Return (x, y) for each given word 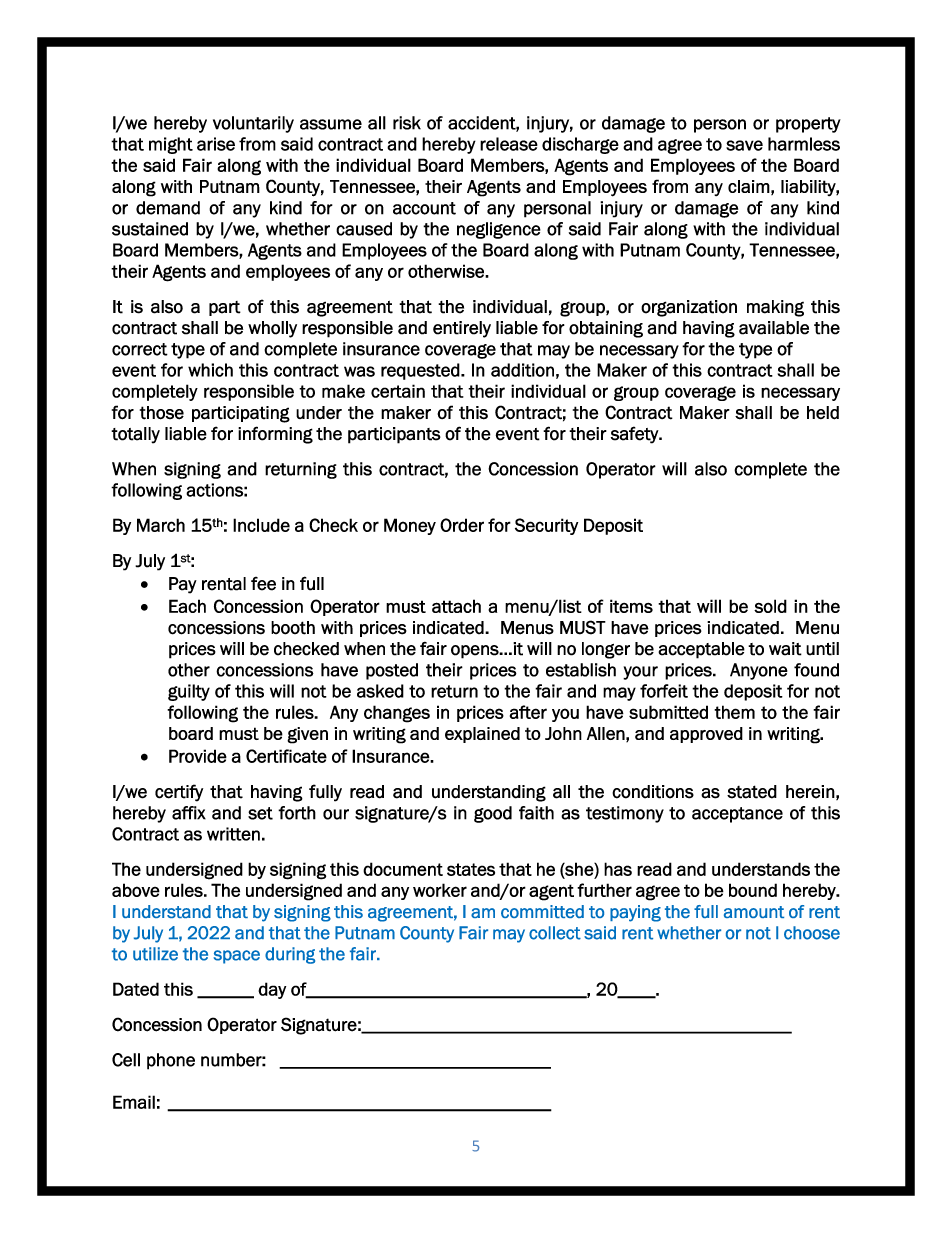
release (509, 144)
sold (770, 606)
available (774, 328)
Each (187, 606)
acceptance (737, 815)
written (233, 834)
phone (171, 1061)
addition (522, 370)
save (744, 145)
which (210, 370)
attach (456, 606)
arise (216, 144)
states (471, 869)
